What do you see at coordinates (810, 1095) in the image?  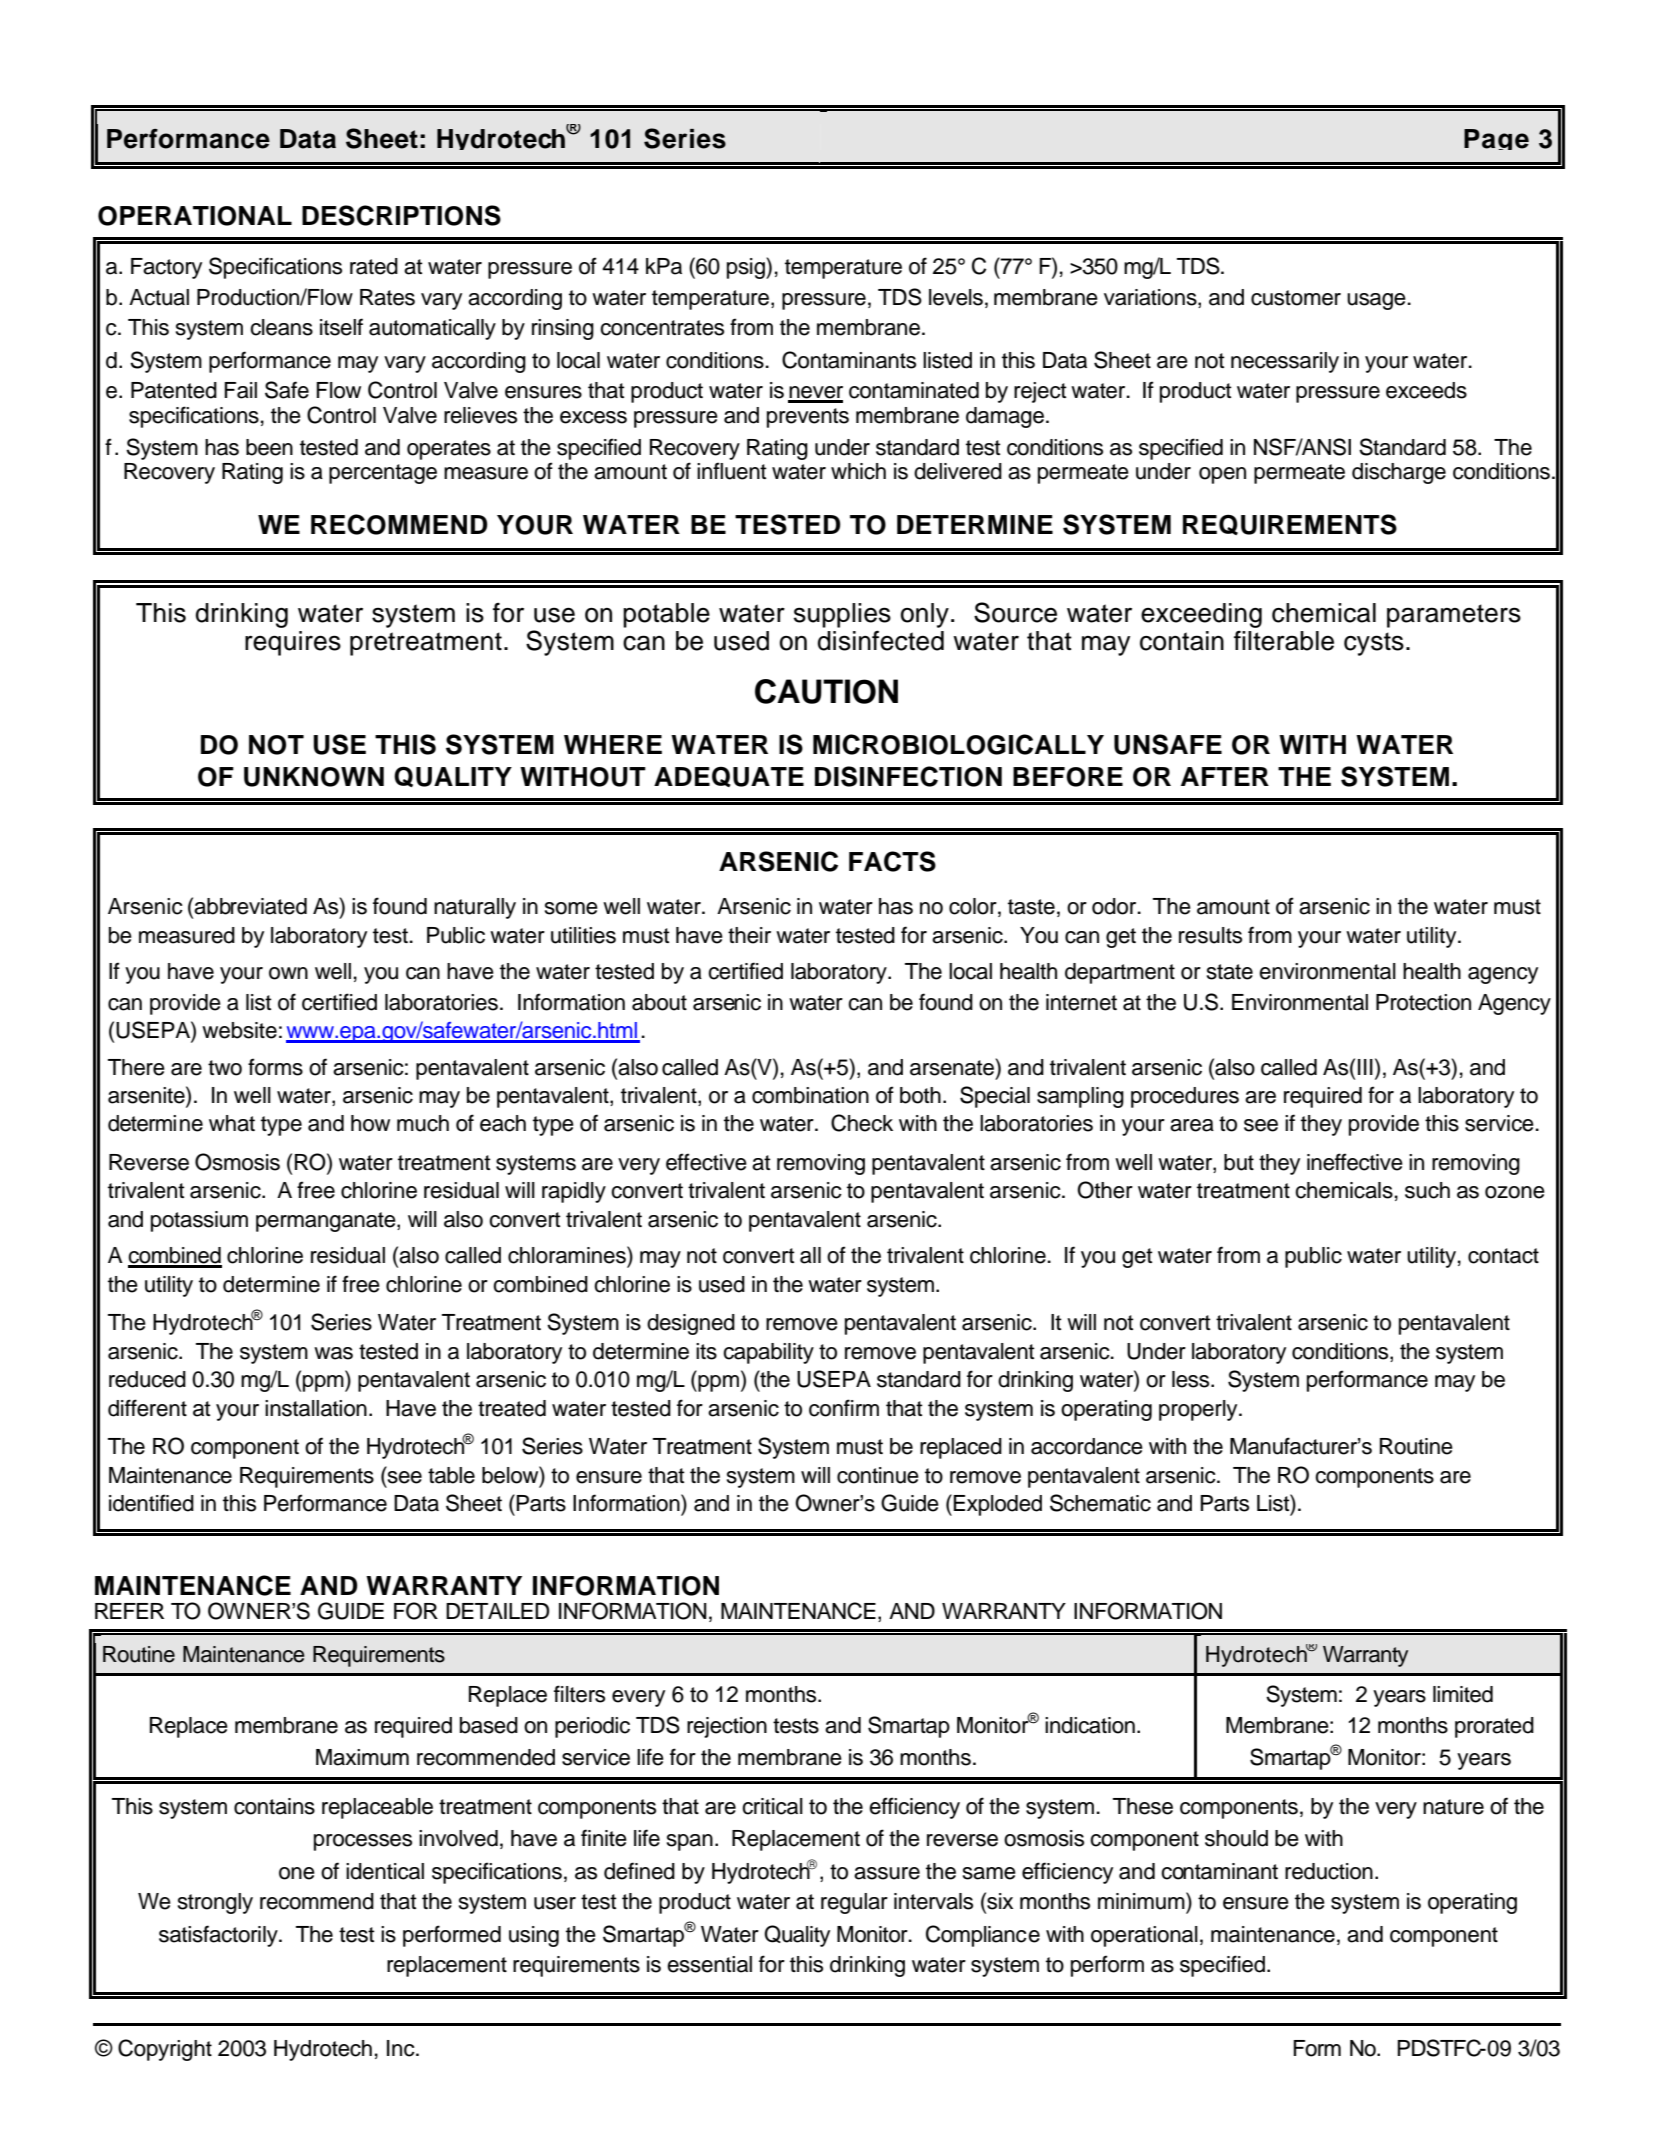 I see `combination` at bounding box center [810, 1095].
